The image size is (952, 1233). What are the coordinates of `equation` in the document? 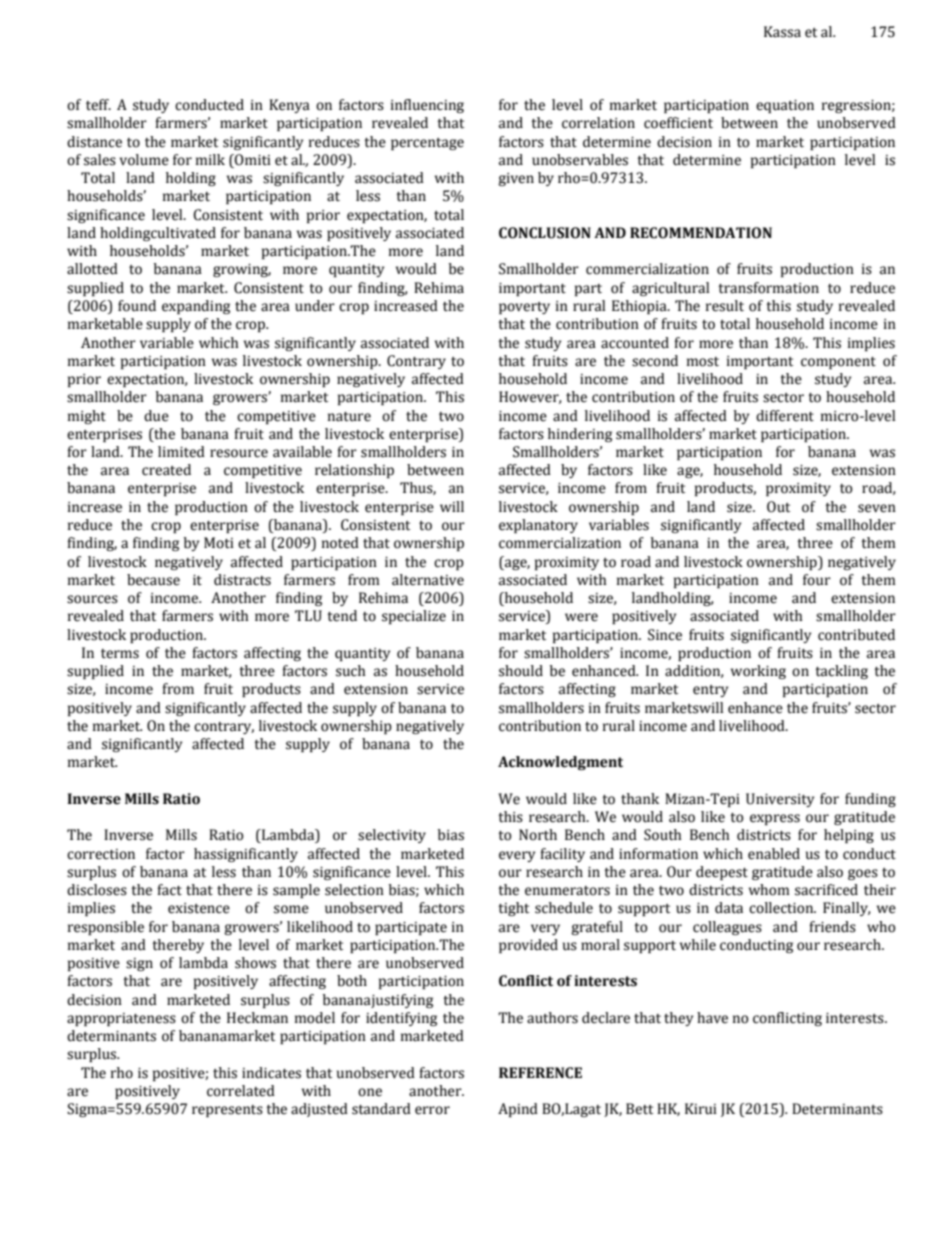 It's located at (785, 106).
